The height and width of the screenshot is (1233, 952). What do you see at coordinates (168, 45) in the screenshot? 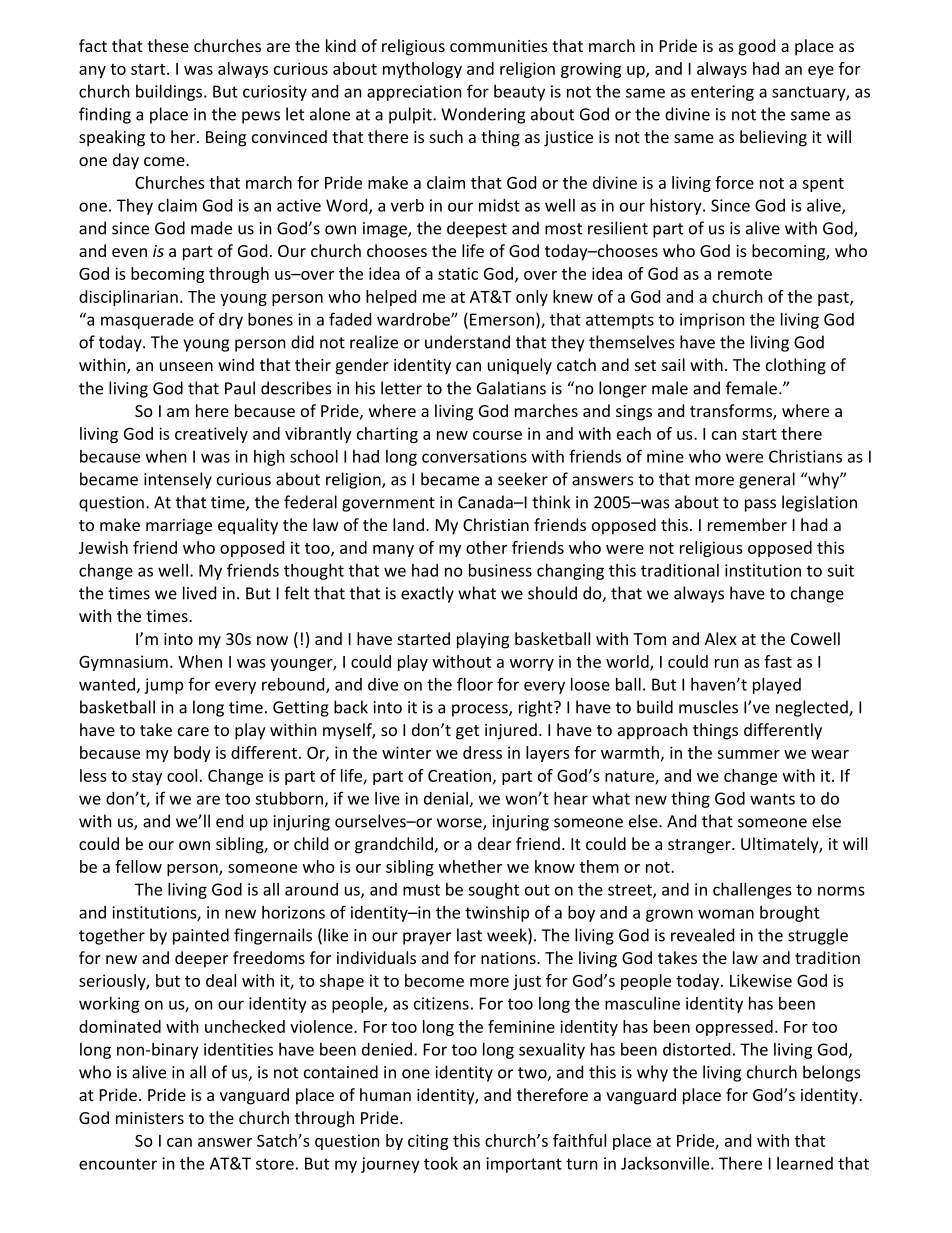
I see `these` at bounding box center [168, 45].
